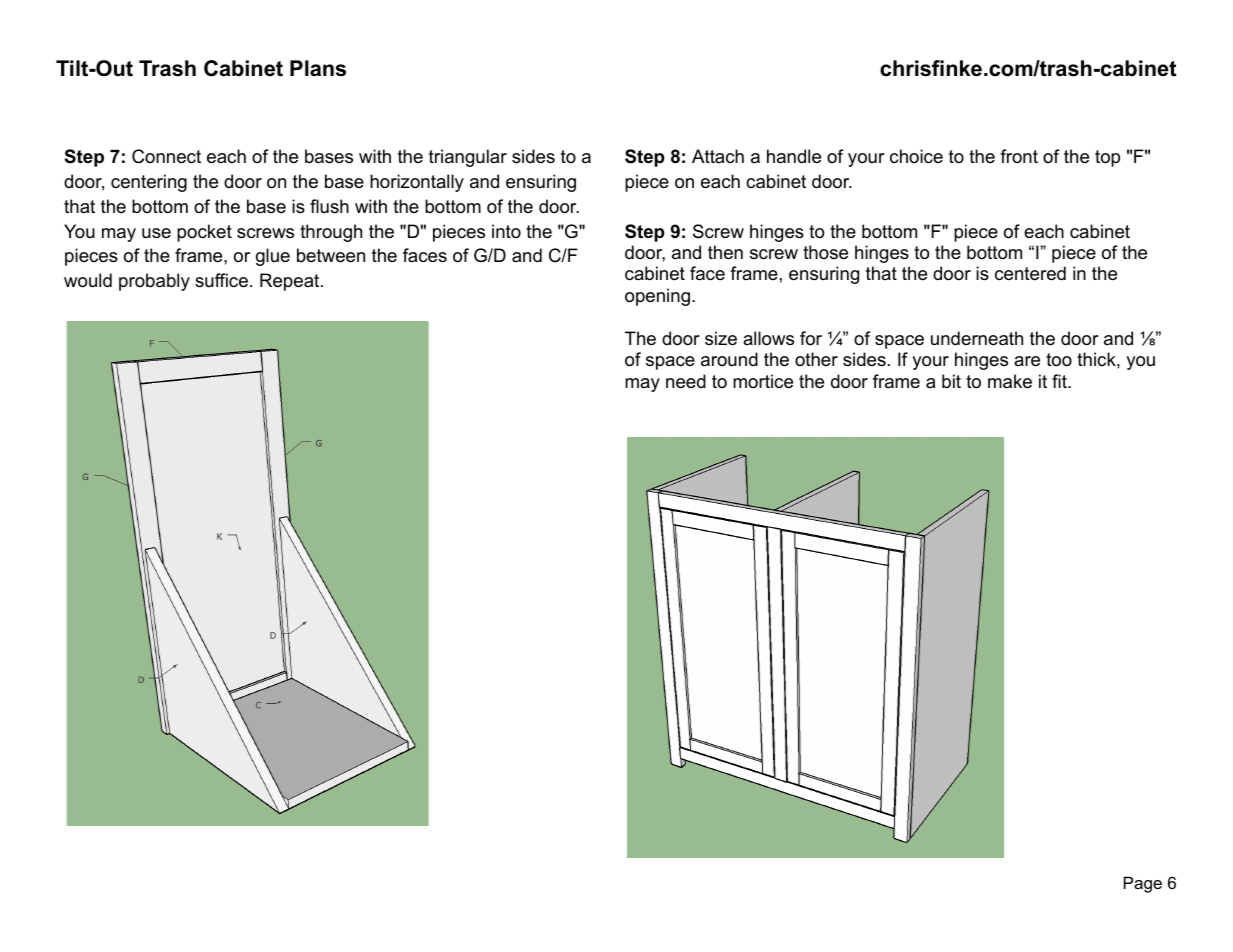 This screenshot has width=1233, height=952. Describe the element at coordinates (154, 282) in the screenshot. I see `probably` at that location.
